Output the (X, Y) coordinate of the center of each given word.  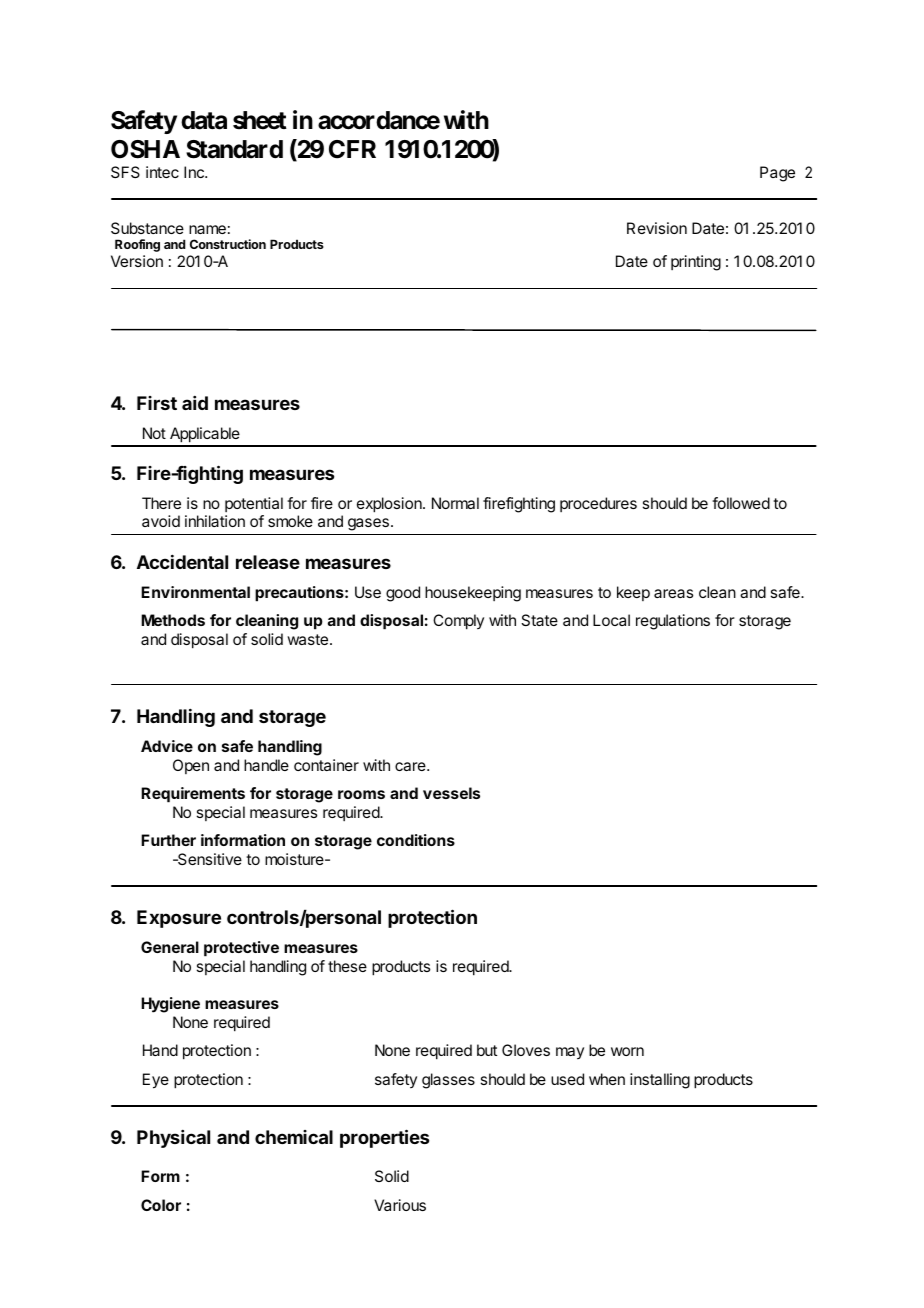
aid (195, 403)
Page (777, 174)
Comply (458, 622)
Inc (195, 172)
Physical (173, 1139)
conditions (416, 840)
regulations (673, 622)
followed (741, 503)
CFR (352, 149)
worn (627, 1051)
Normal (455, 503)
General (170, 947)
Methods (173, 620)
